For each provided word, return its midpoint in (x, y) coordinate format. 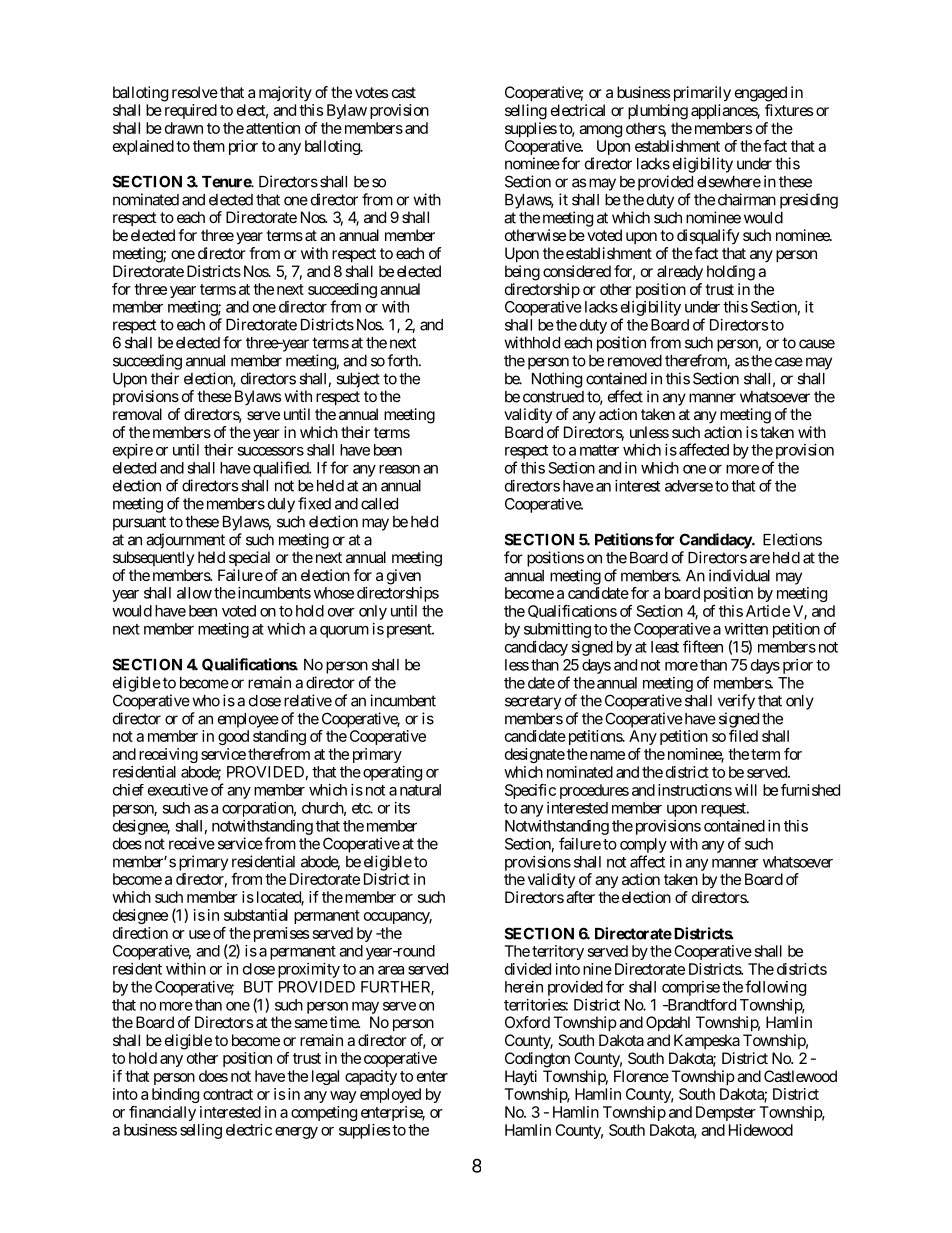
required (191, 111)
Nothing (557, 380)
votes (372, 92)
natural (420, 790)
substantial (256, 915)
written (746, 629)
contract (228, 1094)
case (789, 362)
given (404, 577)
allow (194, 593)
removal (137, 414)
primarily (700, 94)
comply (643, 845)
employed (390, 1095)
